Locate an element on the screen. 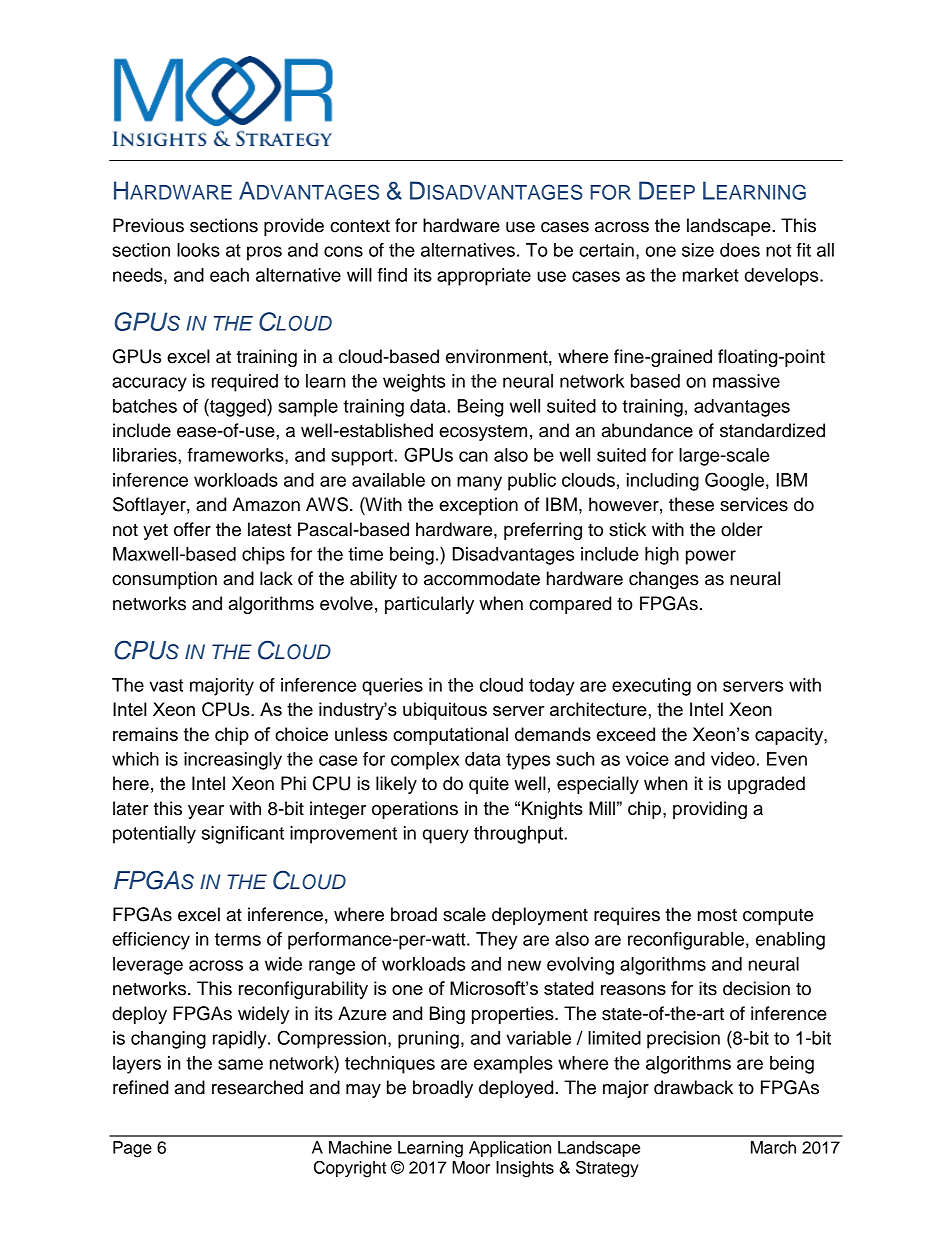 This screenshot has height=1233, width=952. quite is located at coordinates (489, 785).
